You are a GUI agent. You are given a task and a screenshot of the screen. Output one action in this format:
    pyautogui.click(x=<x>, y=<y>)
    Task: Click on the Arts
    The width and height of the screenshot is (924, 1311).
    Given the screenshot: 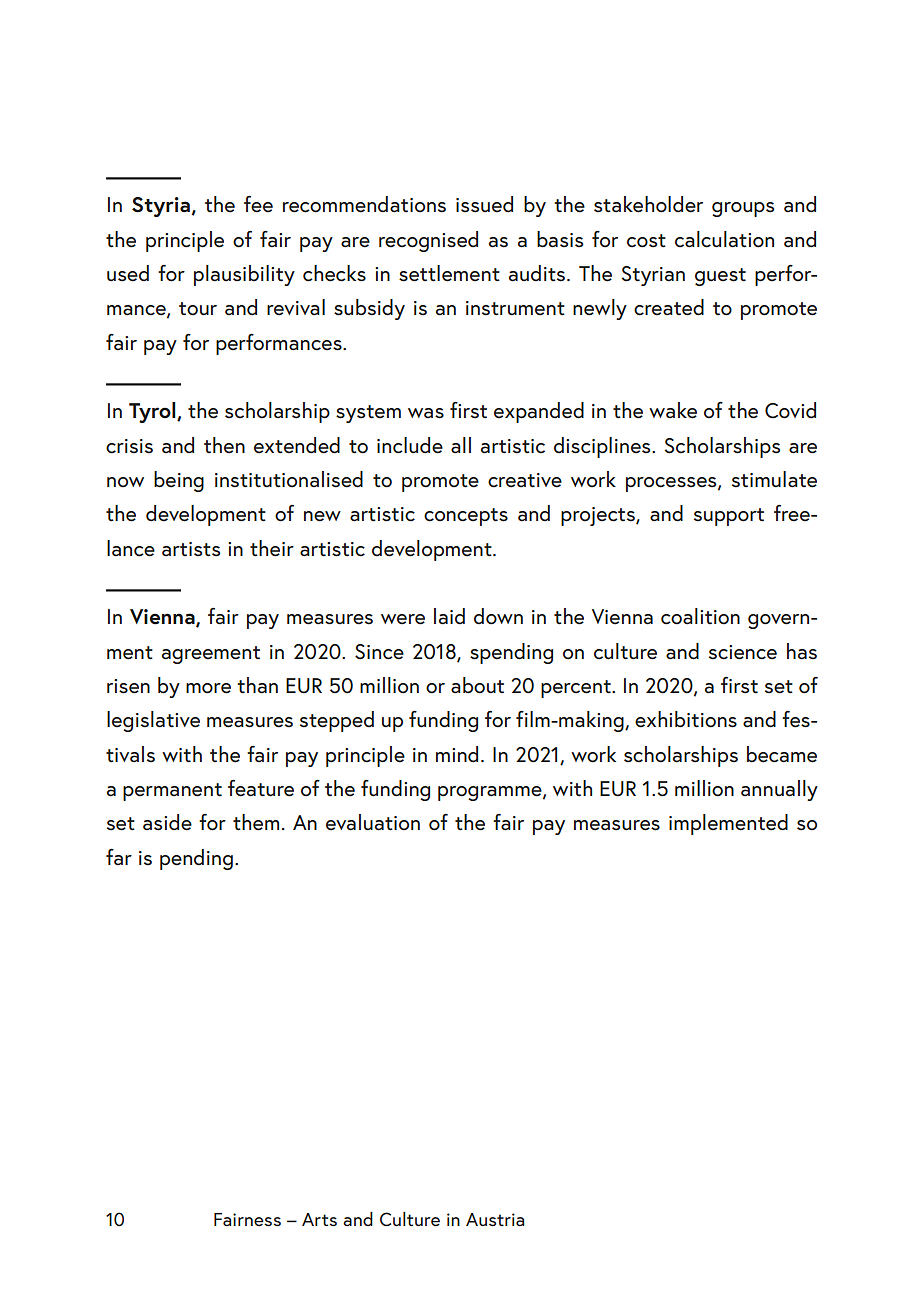 What is the action you would take?
    pyautogui.click(x=319, y=1219)
